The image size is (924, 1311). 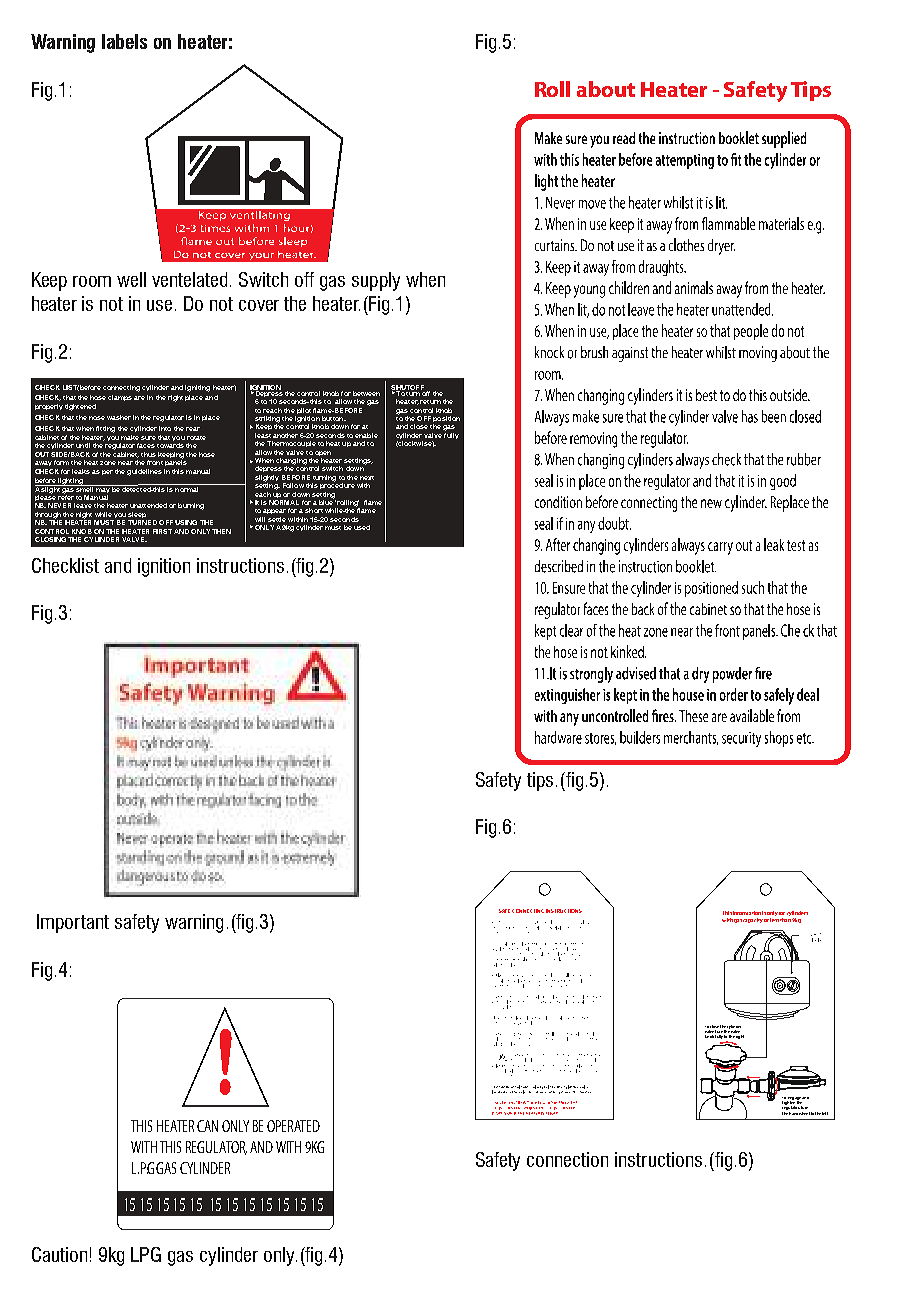 What do you see at coordinates (367, 478) in the screenshot?
I see `next` at bounding box center [367, 478].
